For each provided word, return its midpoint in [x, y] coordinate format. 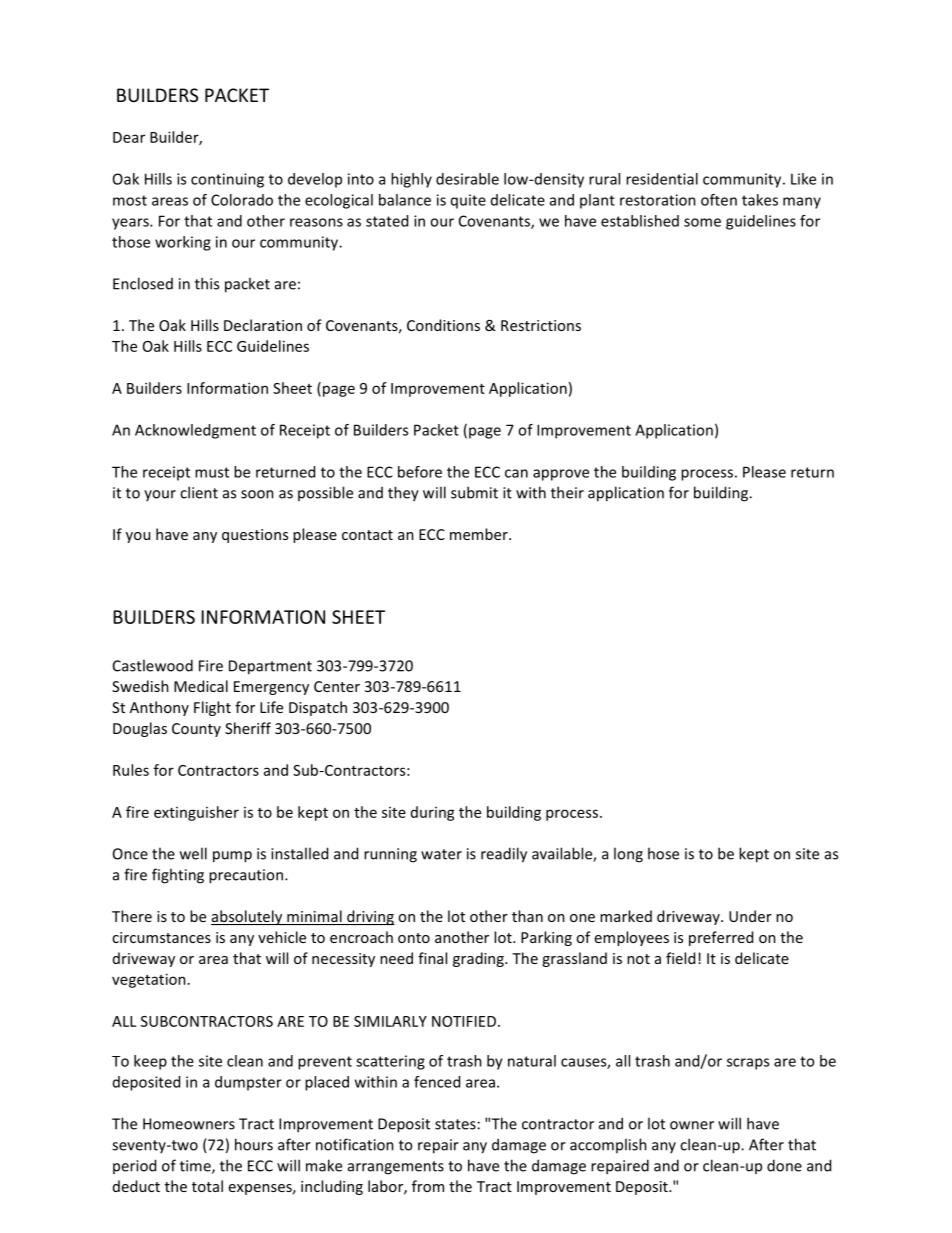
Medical [201, 686]
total [207, 1186]
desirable [467, 179]
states [455, 1124]
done [784, 1165]
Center [337, 686]
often [719, 200]
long [628, 855]
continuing [227, 180]
